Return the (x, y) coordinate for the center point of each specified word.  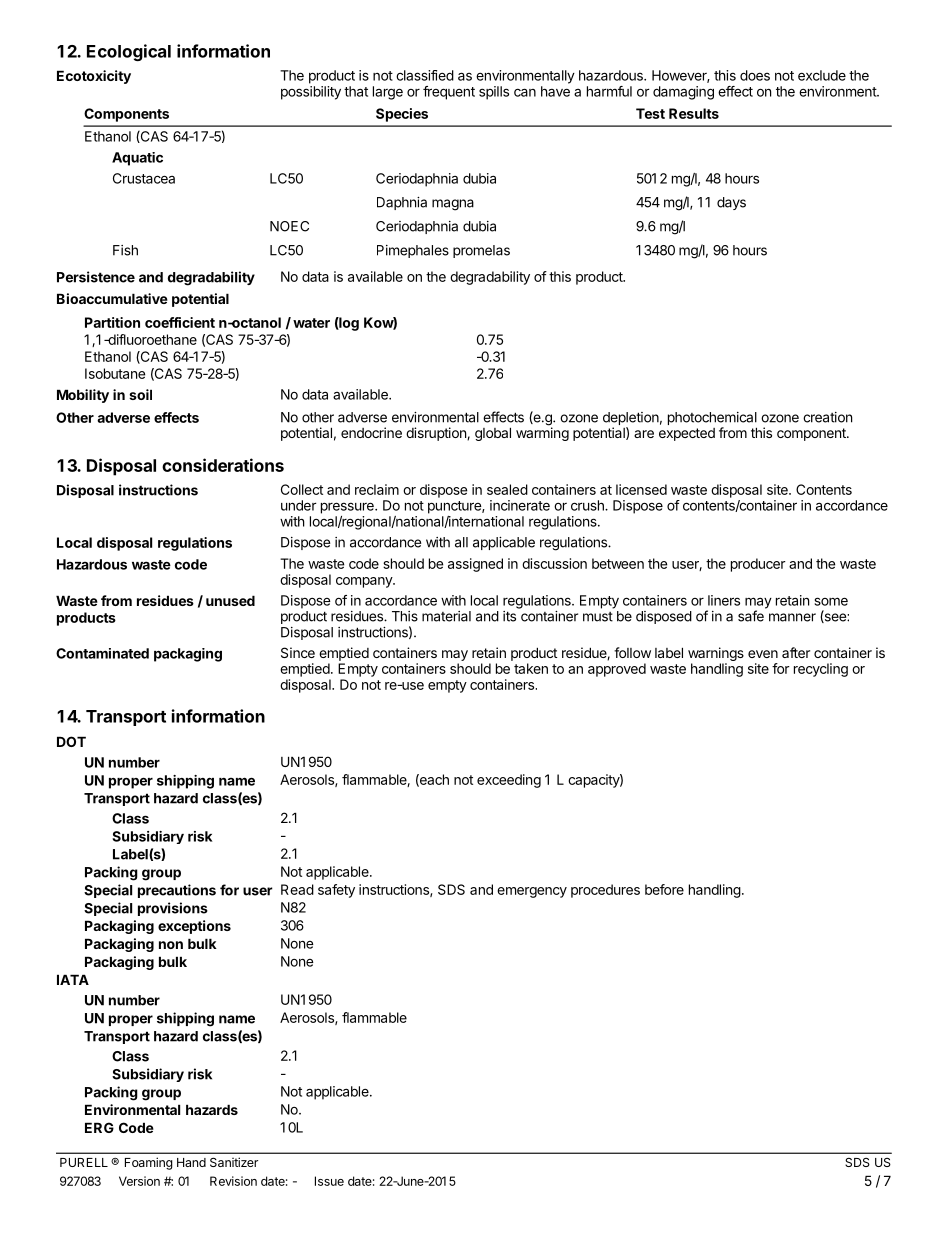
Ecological (129, 52)
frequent (449, 93)
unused (230, 600)
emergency (532, 892)
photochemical (712, 420)
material (446, 616)
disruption (437, 434)
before (664, 889)
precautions (177, 891)
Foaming (149, 1163)
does (755, 75)
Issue (329, 1181)
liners (724, 600)
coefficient (180, 322)
